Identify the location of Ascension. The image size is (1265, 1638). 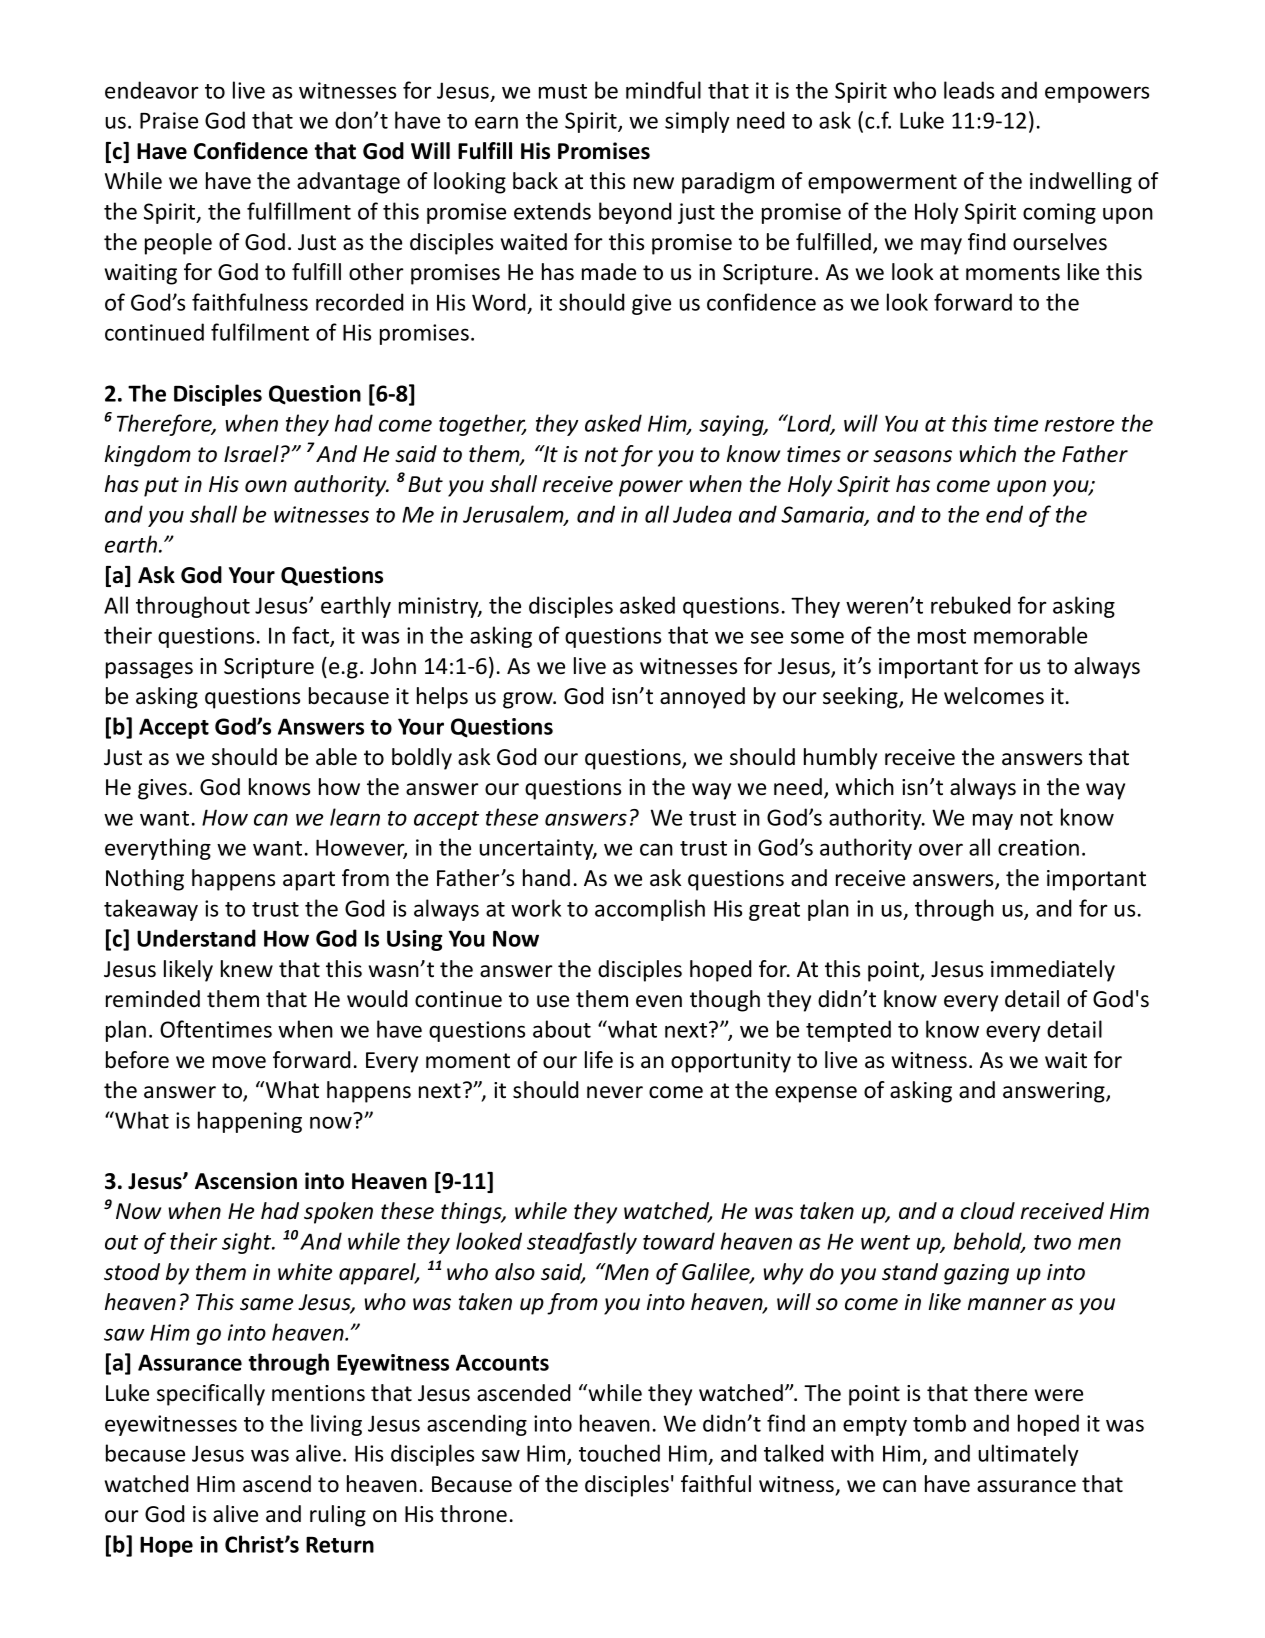
(246, 1181).
